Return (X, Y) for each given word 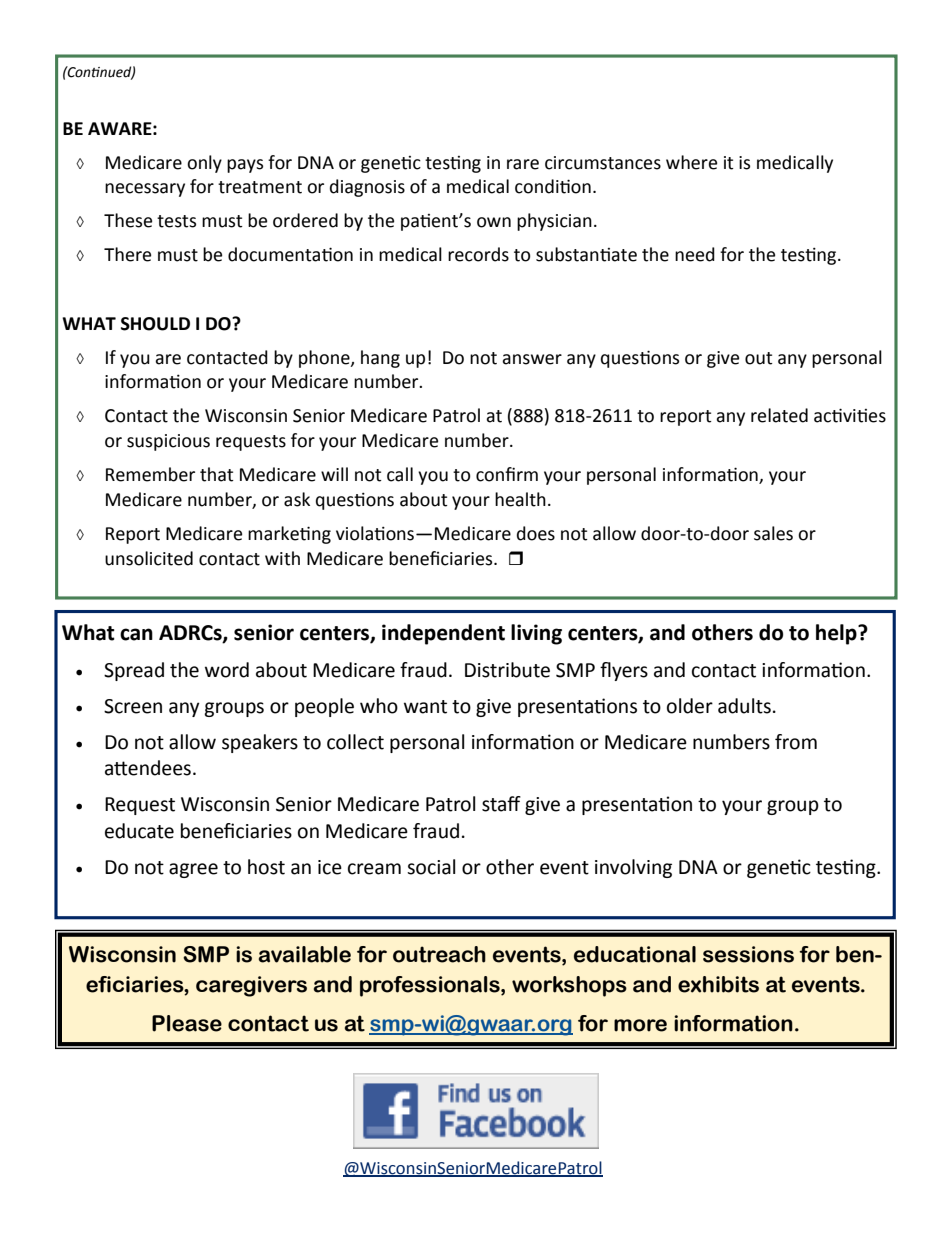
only (204, 164)
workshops (569, 986)
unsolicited (149, 558)
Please (187, 1023)
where (691, 162)
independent (443, 634)
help (837, 634)
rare (523, 164)
